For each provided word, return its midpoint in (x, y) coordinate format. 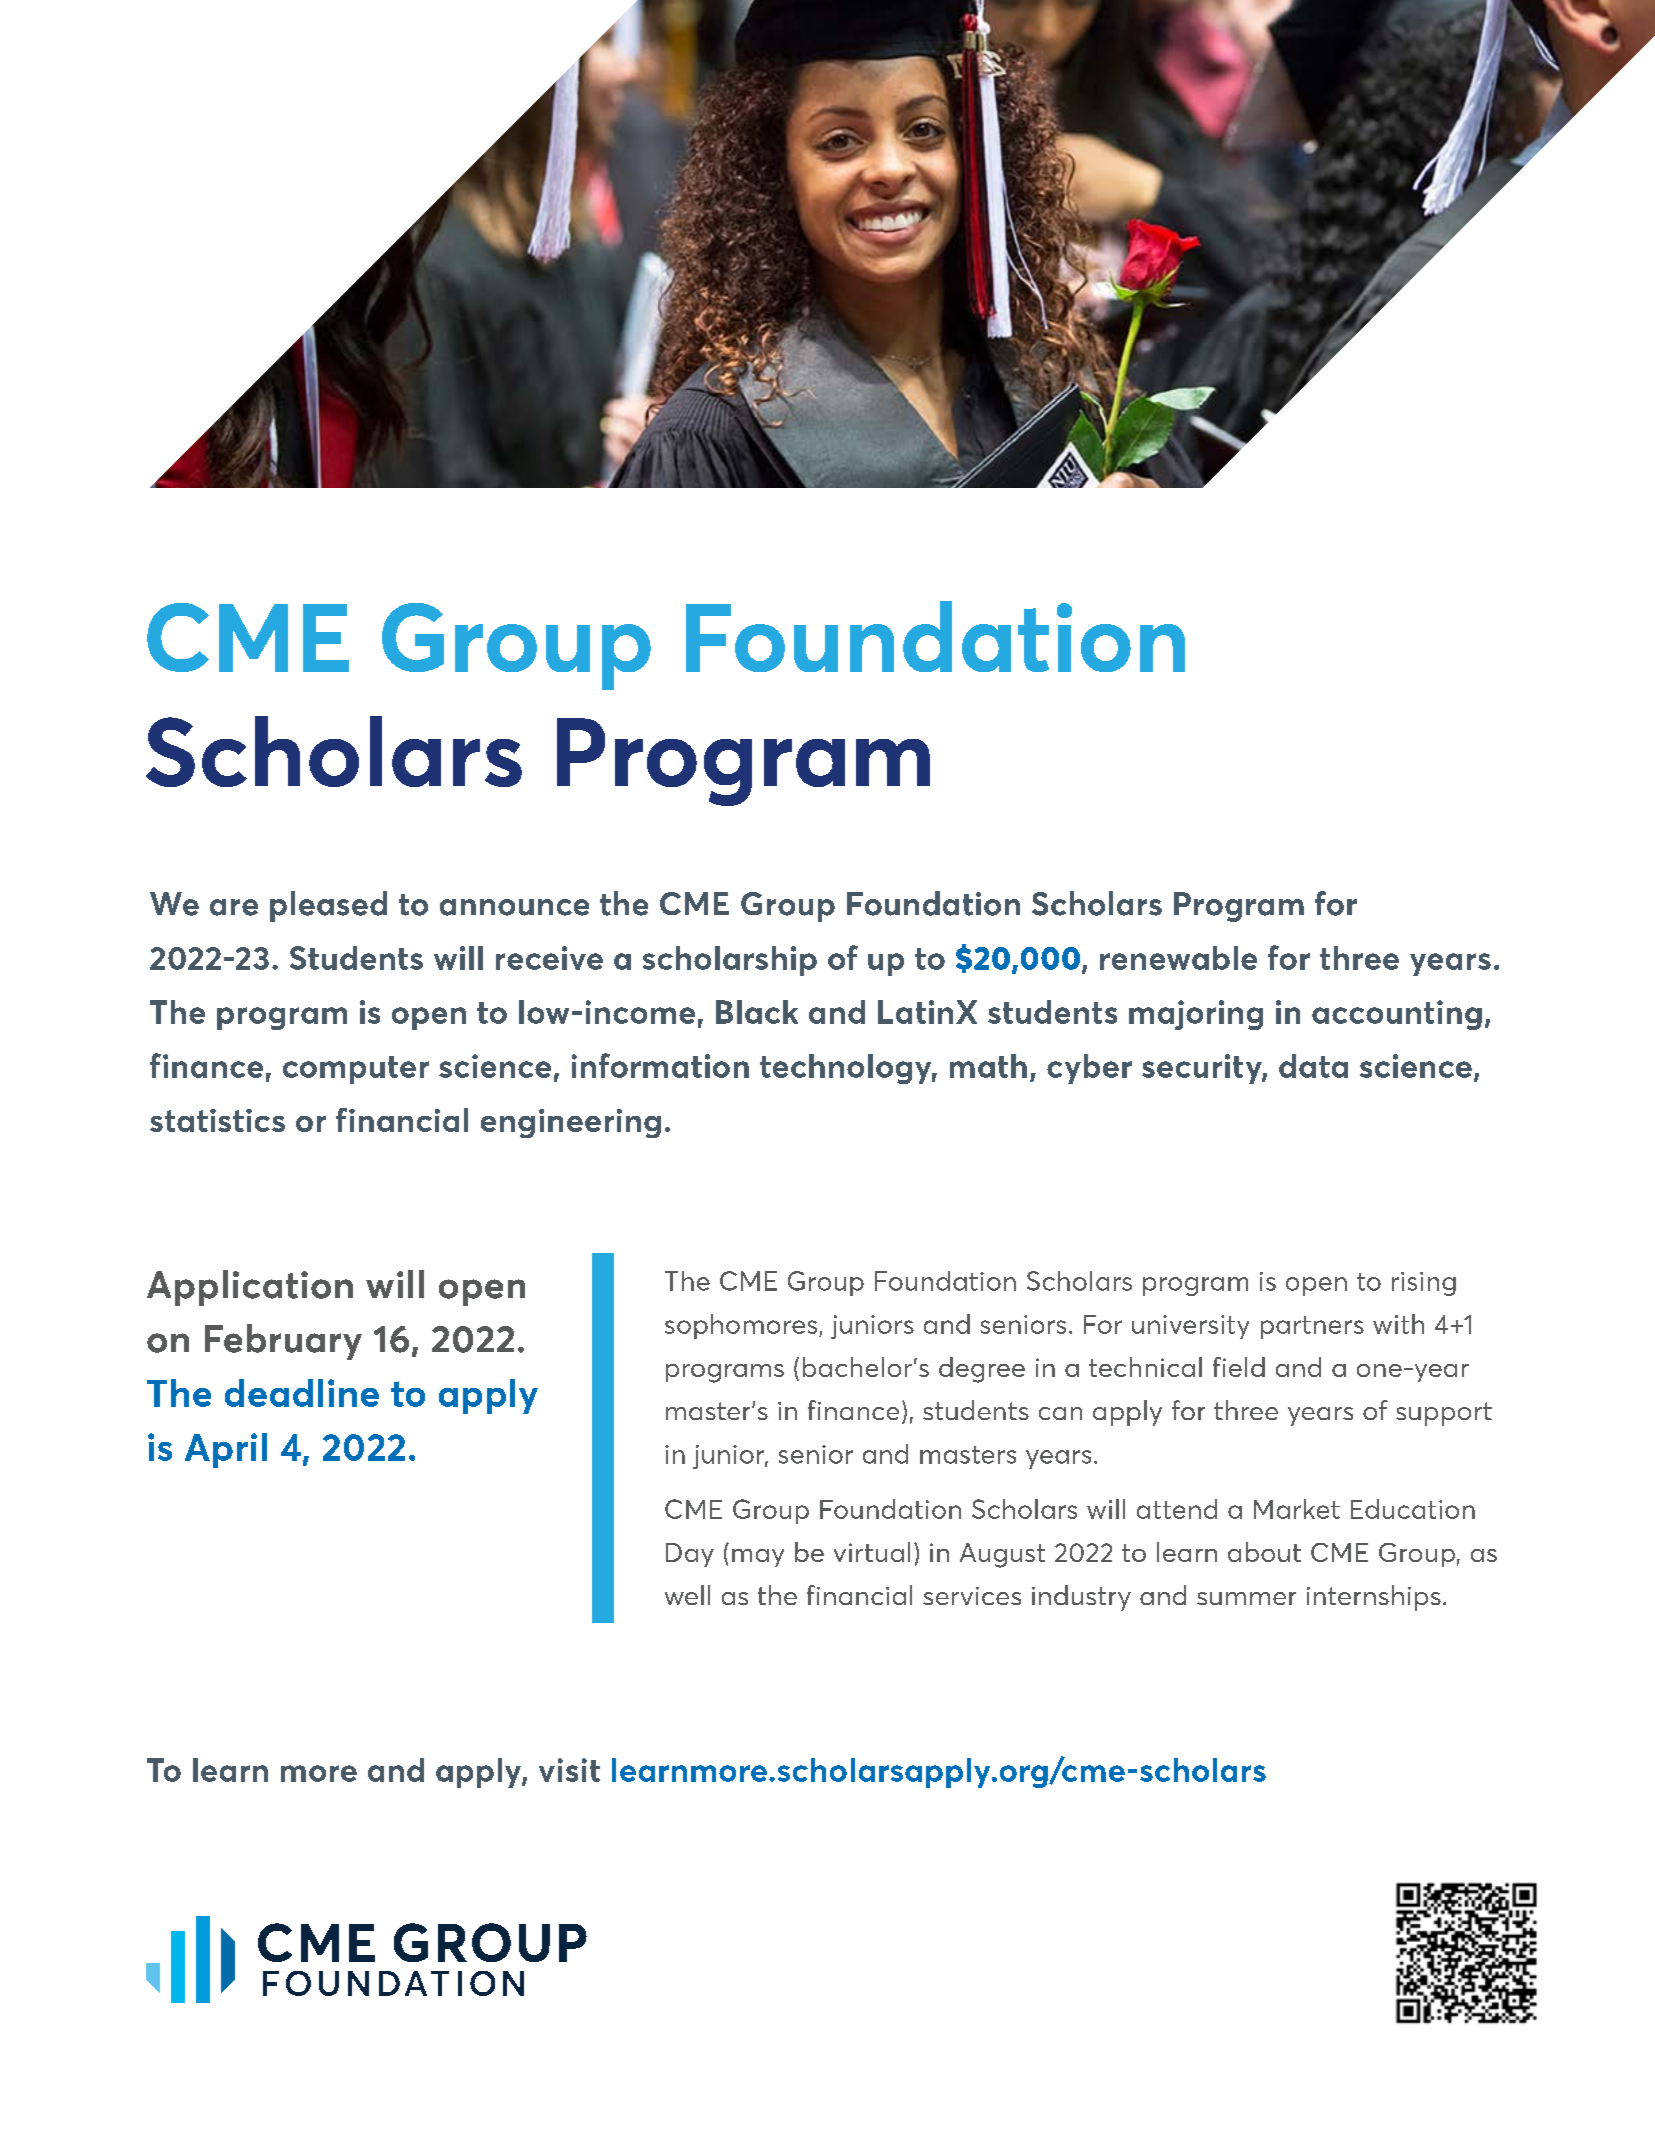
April (226, 1450)
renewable (1178, 958)
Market (1297, 1509)
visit (569, 1770)
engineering (571, 1123)
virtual (872, 1552)
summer (1246, 1598)
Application (250, 1288)
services (972, 1596)
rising (1424, 1284)
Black (757, 1012)
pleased (328, 906)
